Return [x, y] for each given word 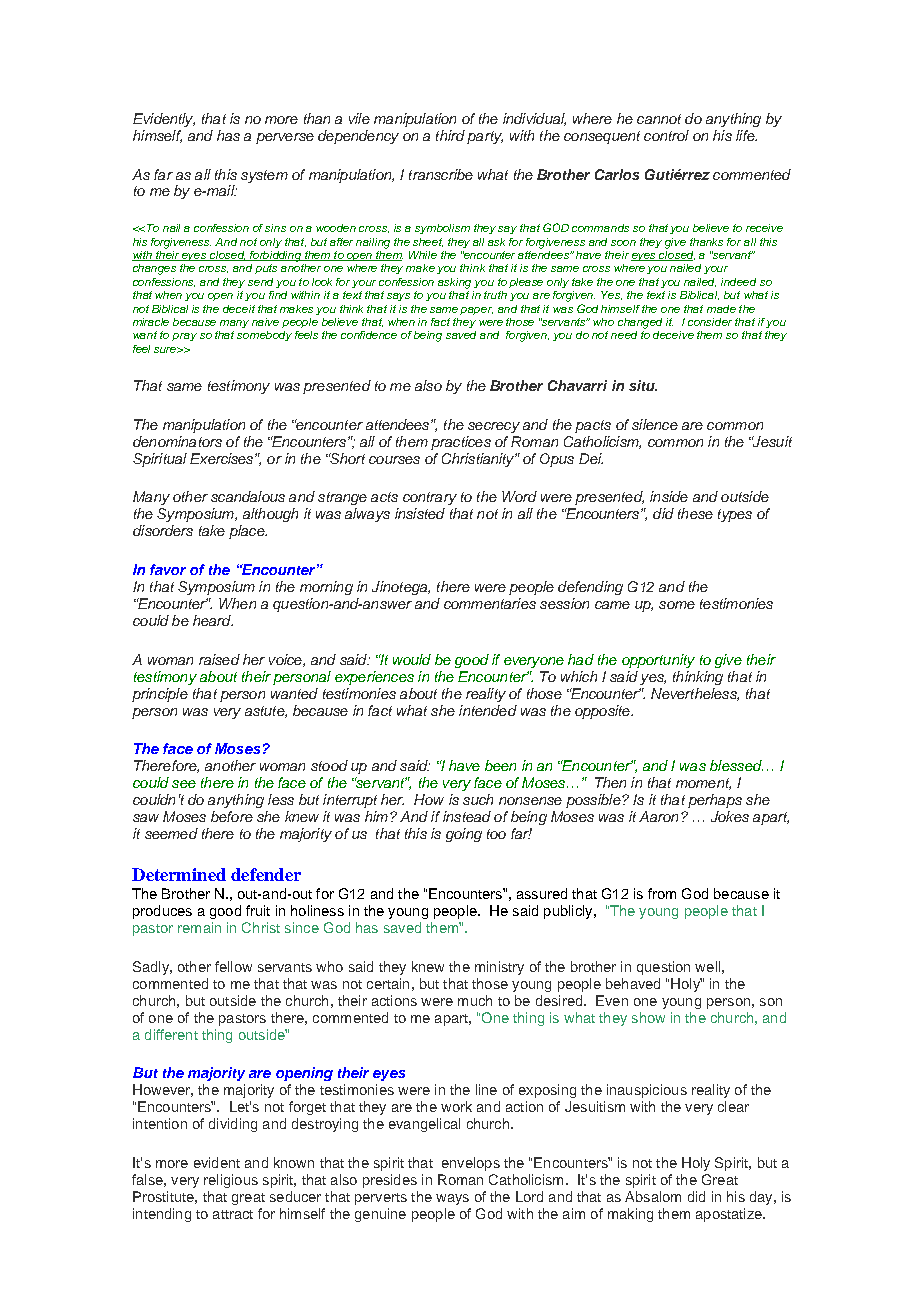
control [666, 135]
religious [231, 1181]
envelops [471, 1164]
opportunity [658, 661]
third [450, 135]
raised [219, 659]
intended [488, 710]
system [264, 176]
